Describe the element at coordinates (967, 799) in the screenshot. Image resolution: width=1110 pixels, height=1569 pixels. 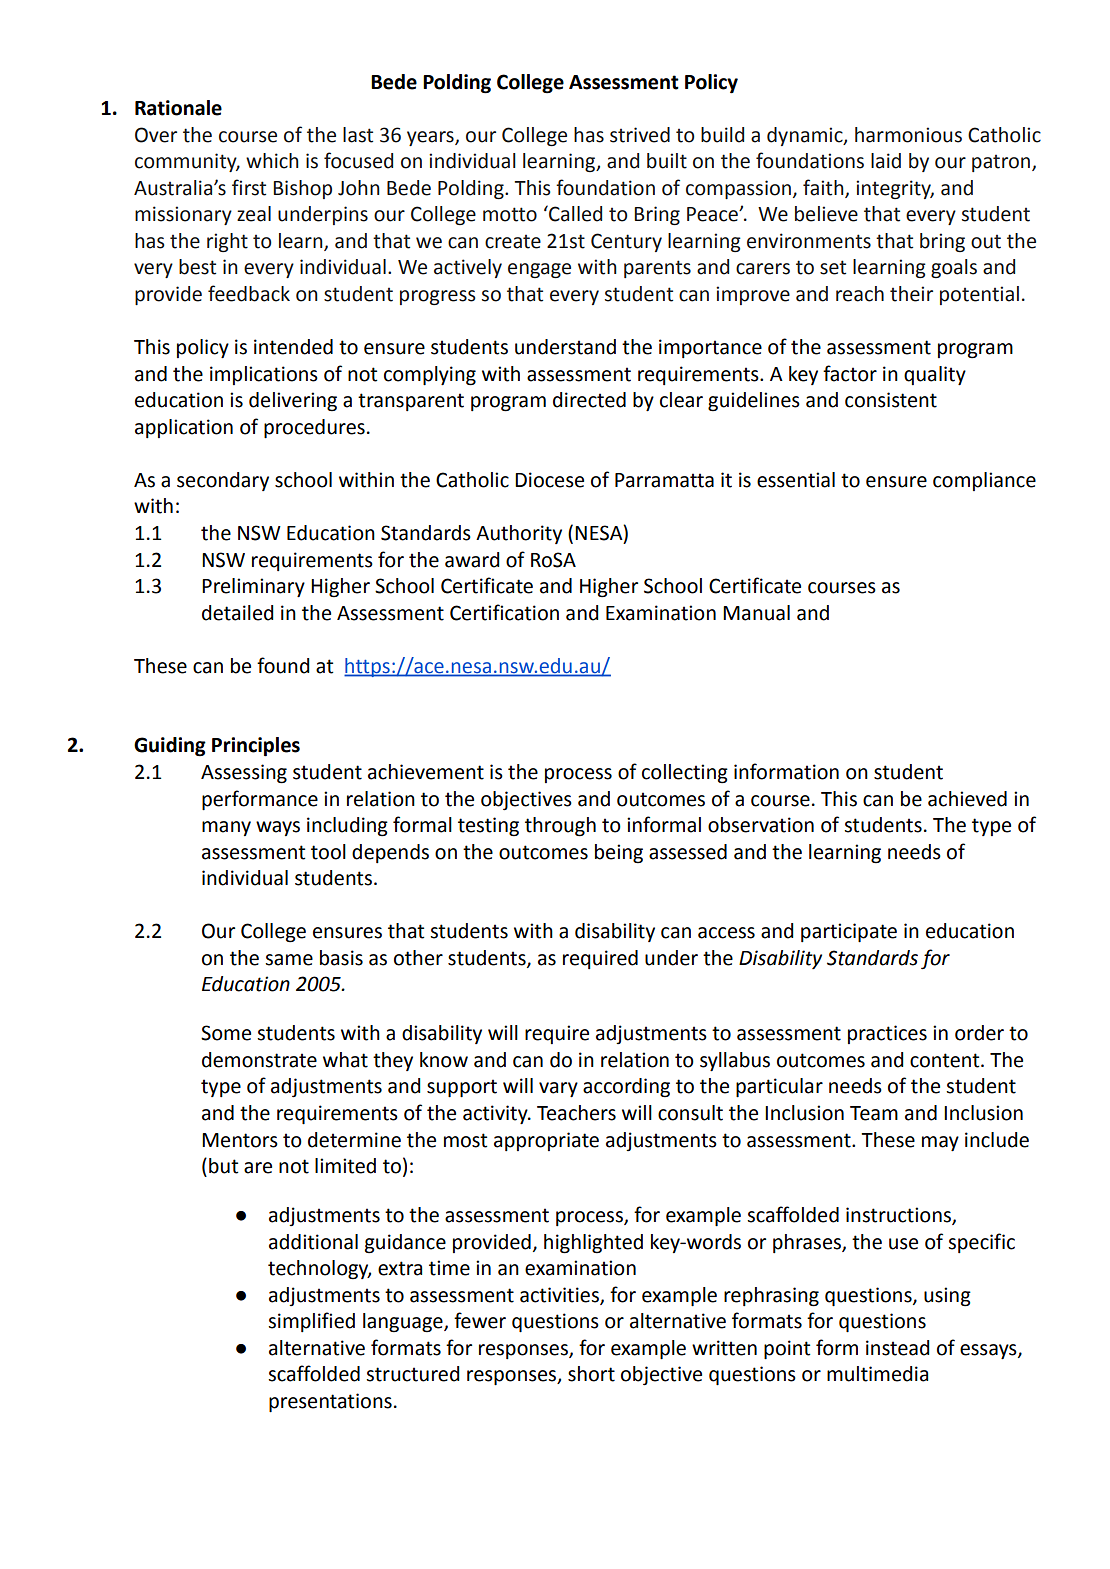
I see `achieved` at that location.
